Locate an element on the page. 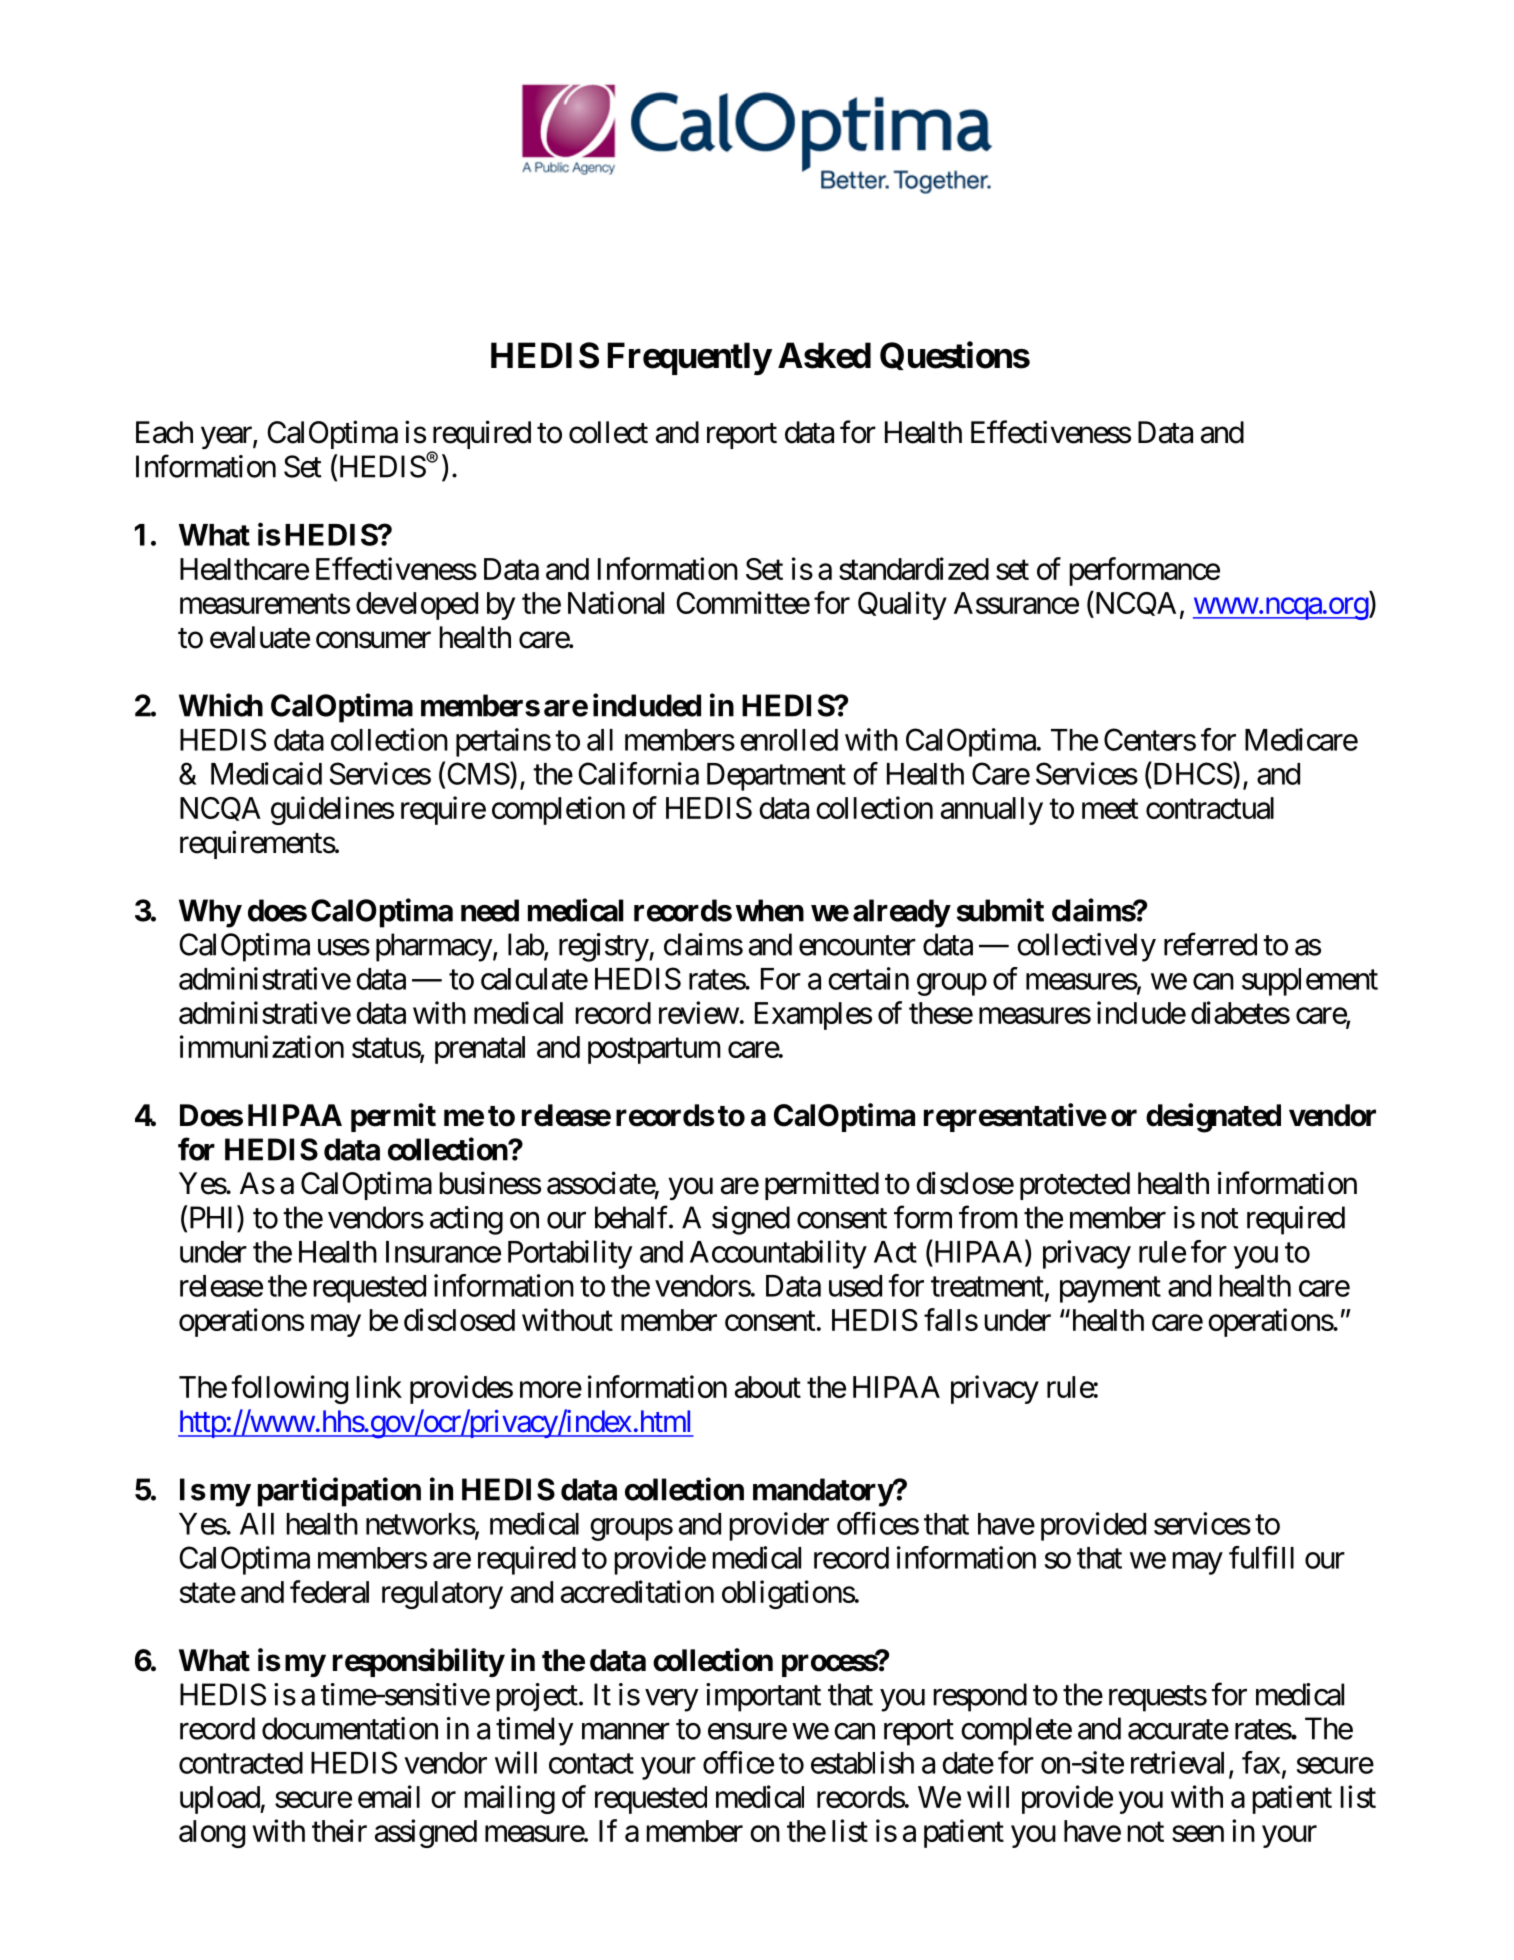 The image size is (1514, 1960). establish is located at coordinates (862, 1762).
